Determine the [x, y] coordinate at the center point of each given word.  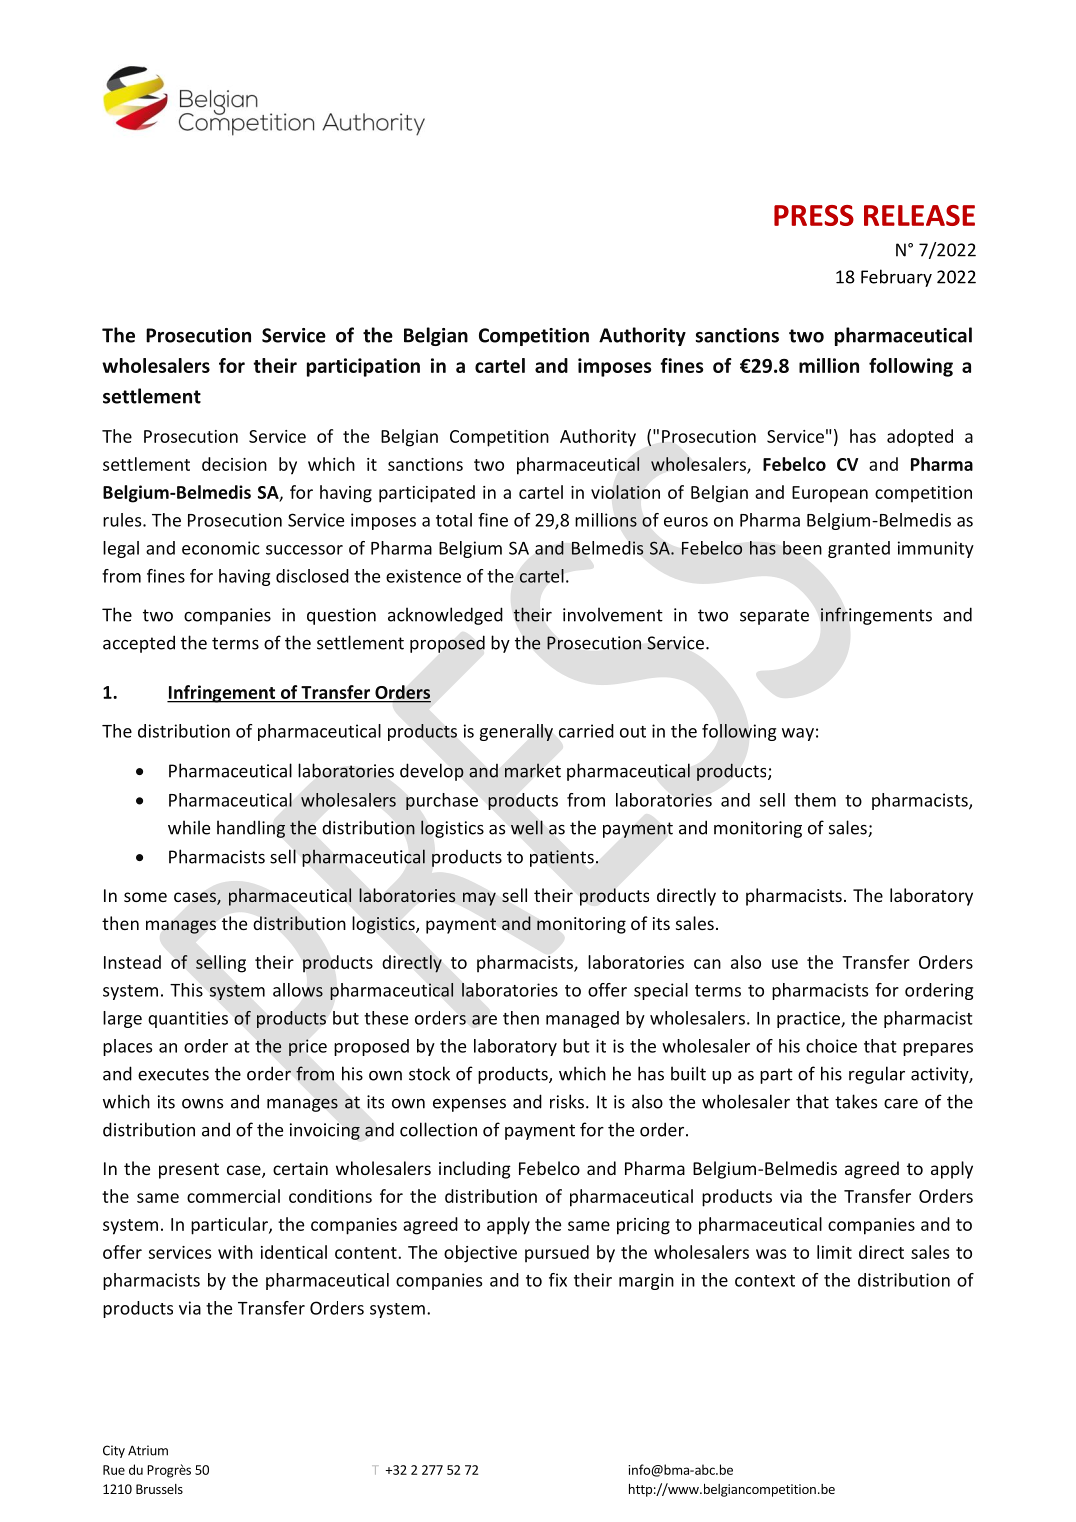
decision [234, 464]
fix [558, 1280]
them [815, 800]
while [189, 827]
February [896, 278]
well [527, 827]
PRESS [814, 215]
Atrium [148, 1450]
